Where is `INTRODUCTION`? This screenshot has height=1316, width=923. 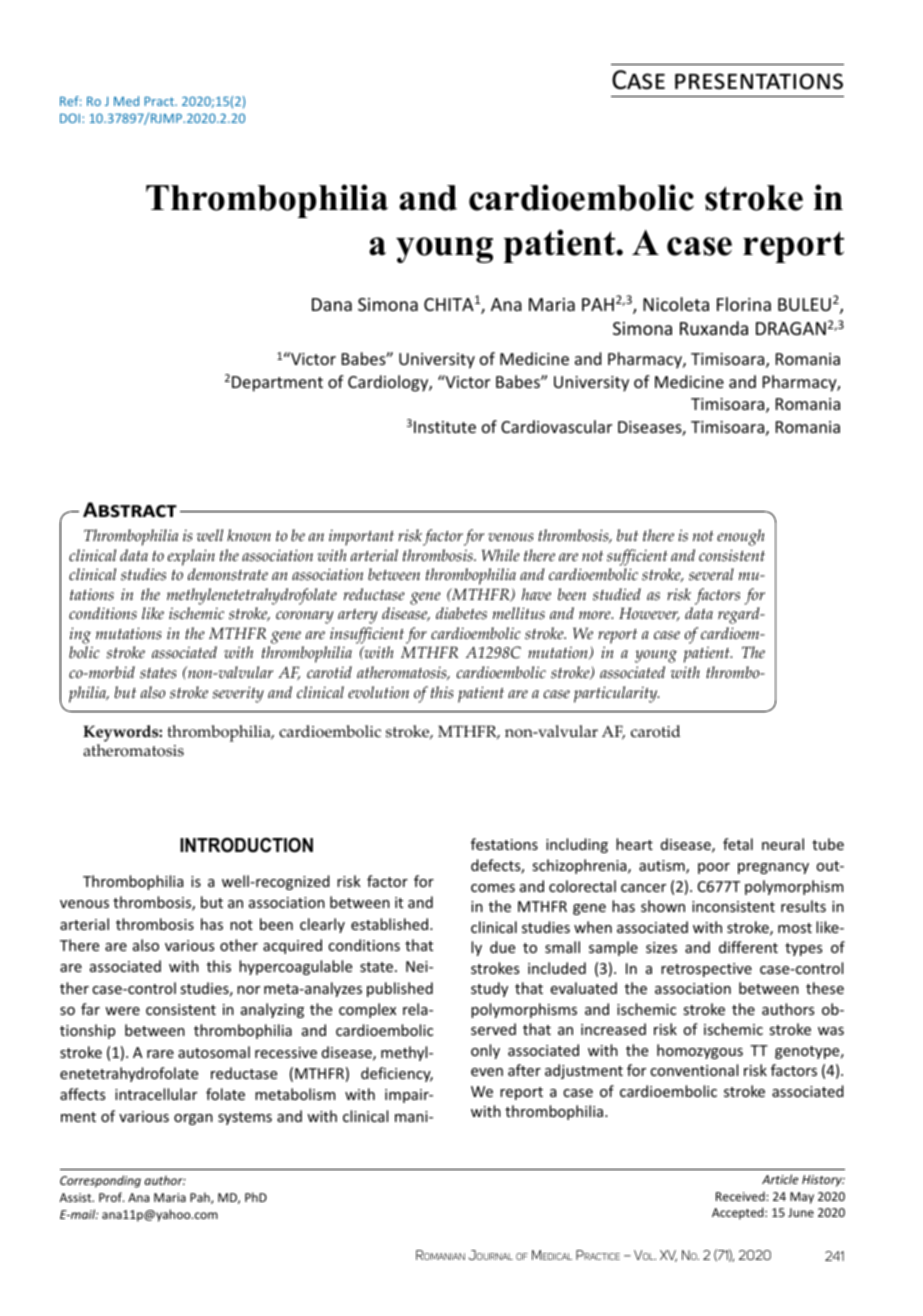 INTRODUCTION is located at coordinates (246, 845).
